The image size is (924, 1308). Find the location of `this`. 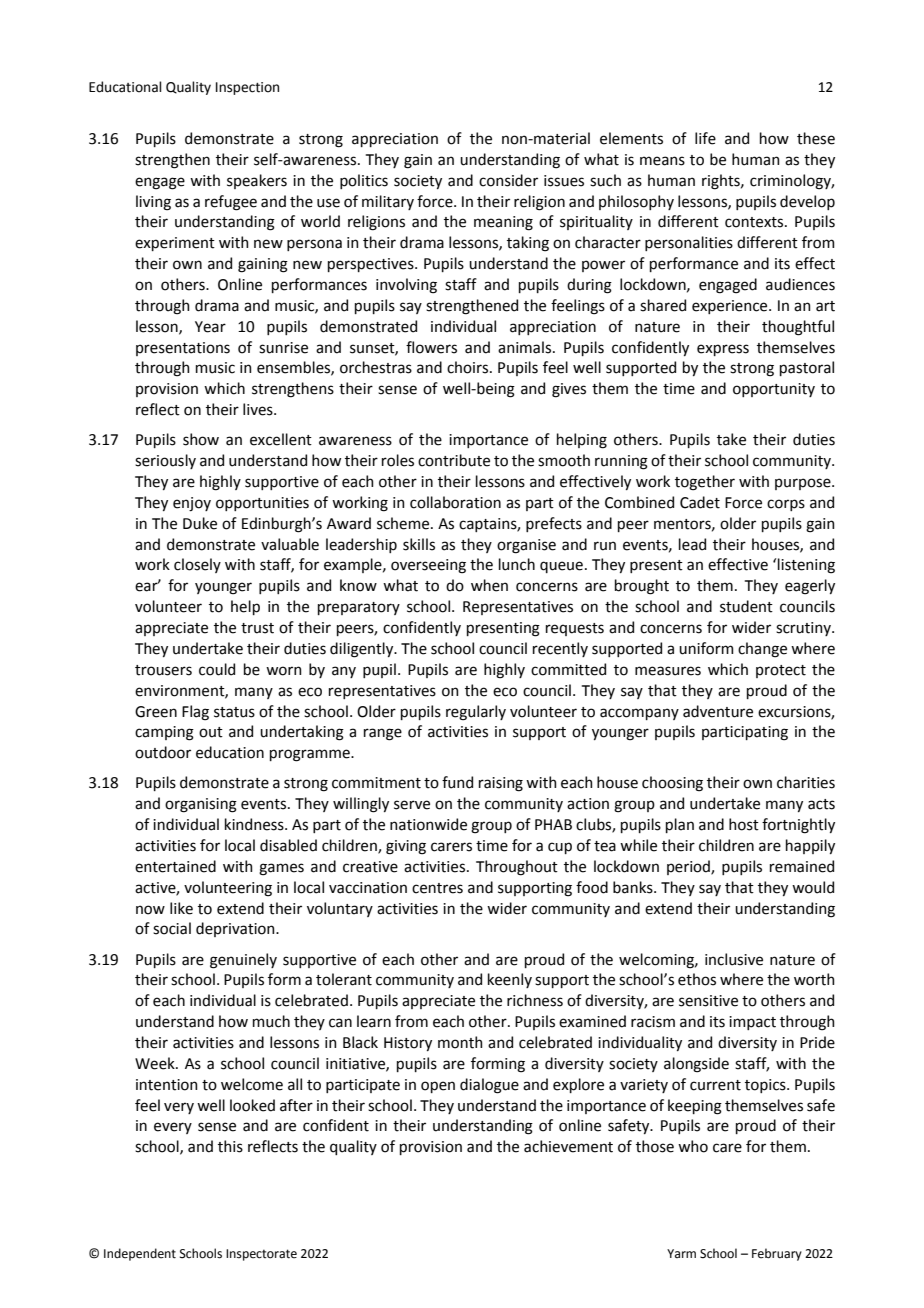

this is located at coordinates (230, 1146).
